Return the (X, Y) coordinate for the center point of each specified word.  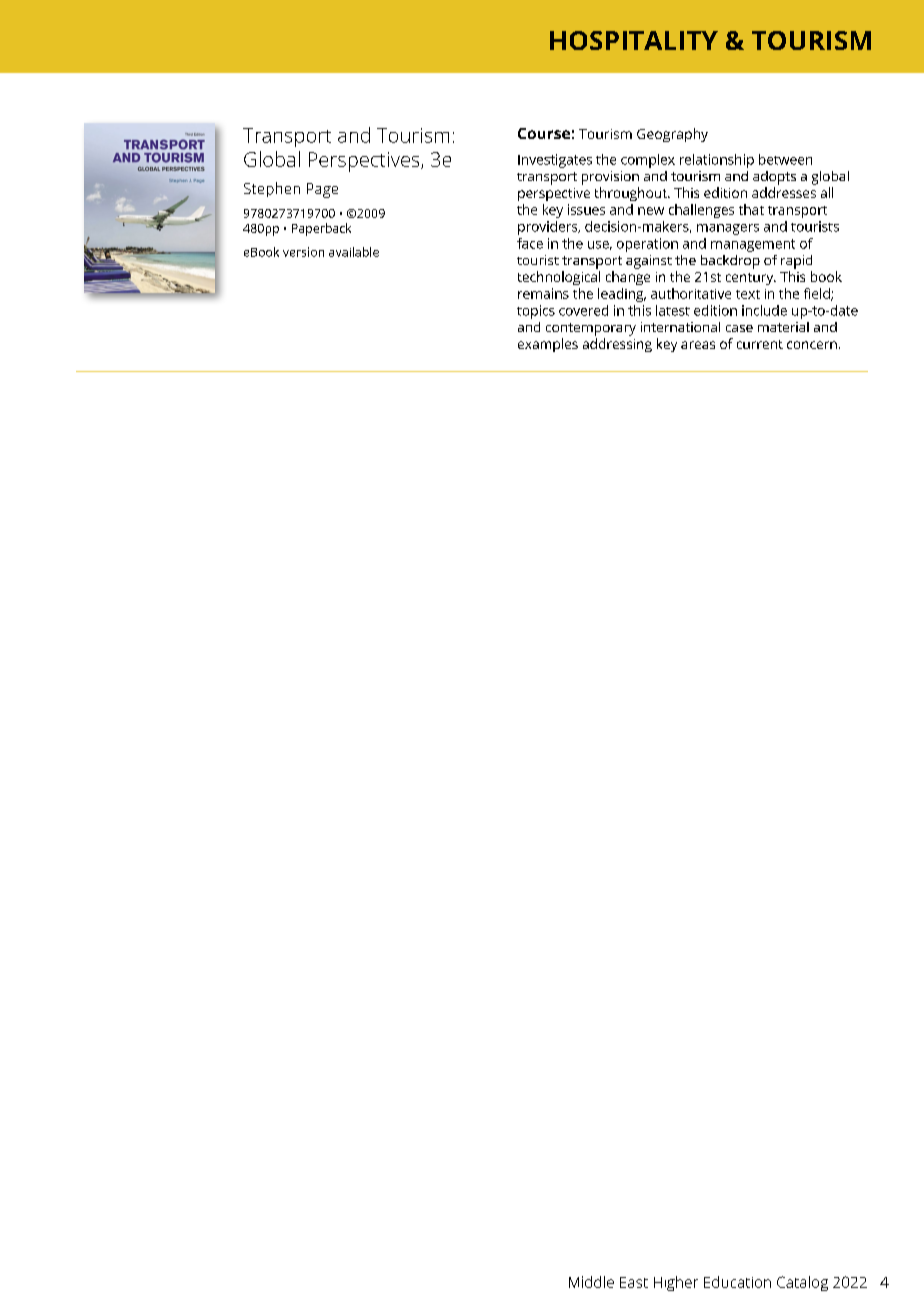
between (785, 159)
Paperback (321, 229)
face (530, 243)
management (753, 245)
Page (322, 190)
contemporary (591, 329)
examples (548, 345)
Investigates (555, 161)
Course (544, 133)
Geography (672, 135)
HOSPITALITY (634, 40)
